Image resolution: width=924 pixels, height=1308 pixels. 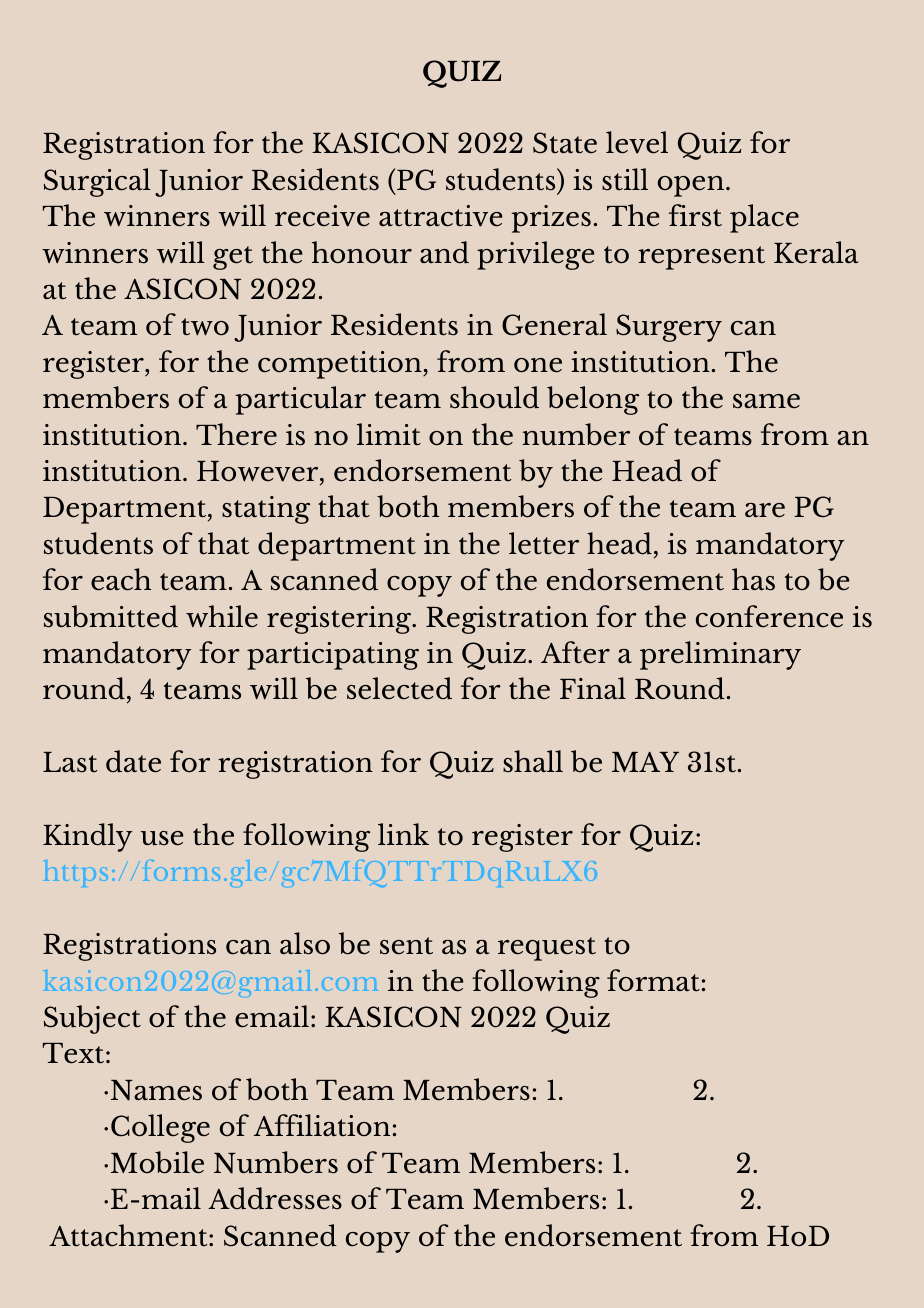 I want to click on open, so click(x=691, y=186).
